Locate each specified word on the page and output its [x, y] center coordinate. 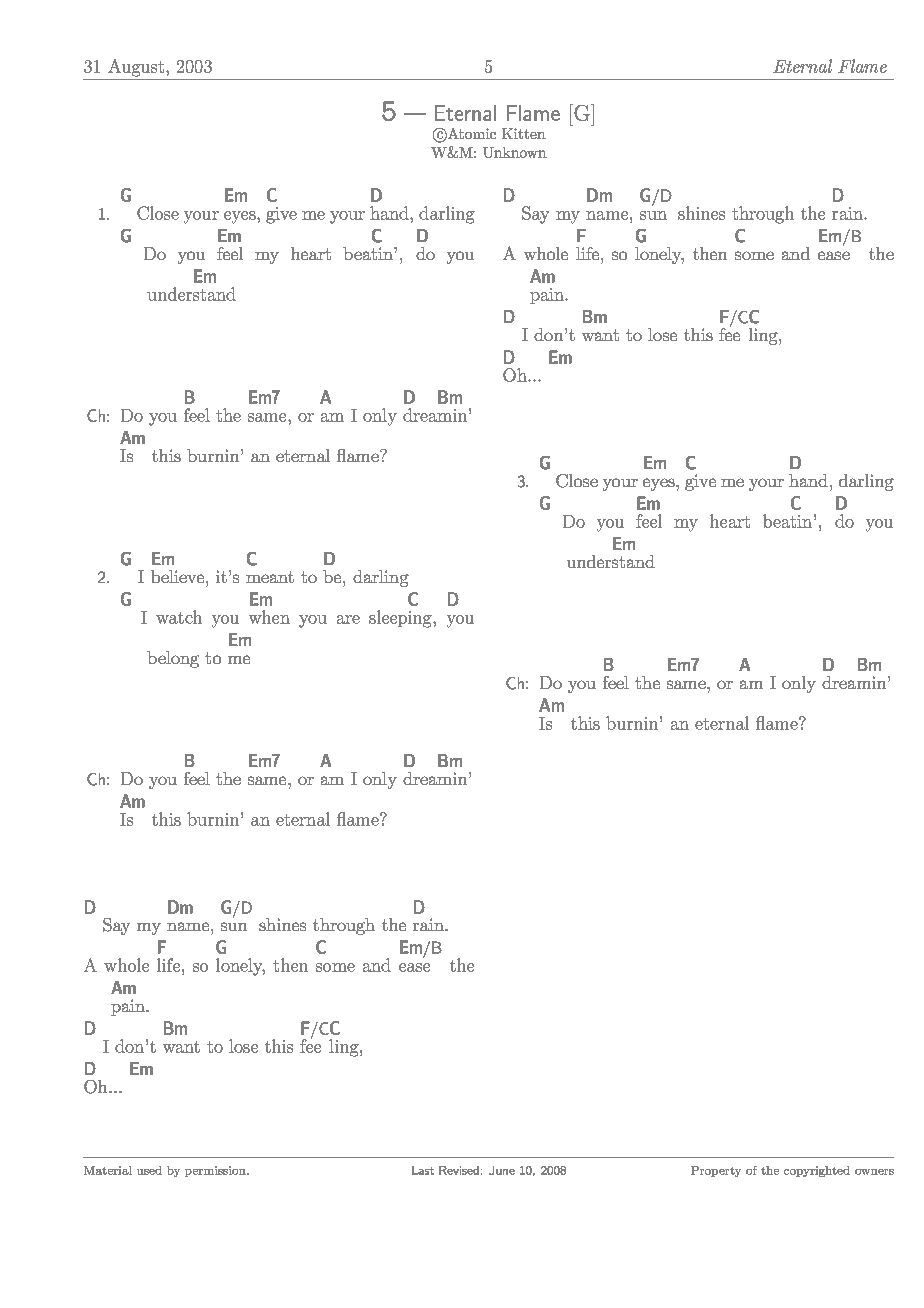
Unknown [515, 152]
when [269, 617]
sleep [388, 618]
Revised [459, 1170]
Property [716, 1171]
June [502, 1170]
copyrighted [817, 1171]
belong [173, 659]
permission [216, 1171]
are [348, 619]
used [149, 1170]
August [137, 68]
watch [179, 617]
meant [270, 577]
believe [179, 576]
